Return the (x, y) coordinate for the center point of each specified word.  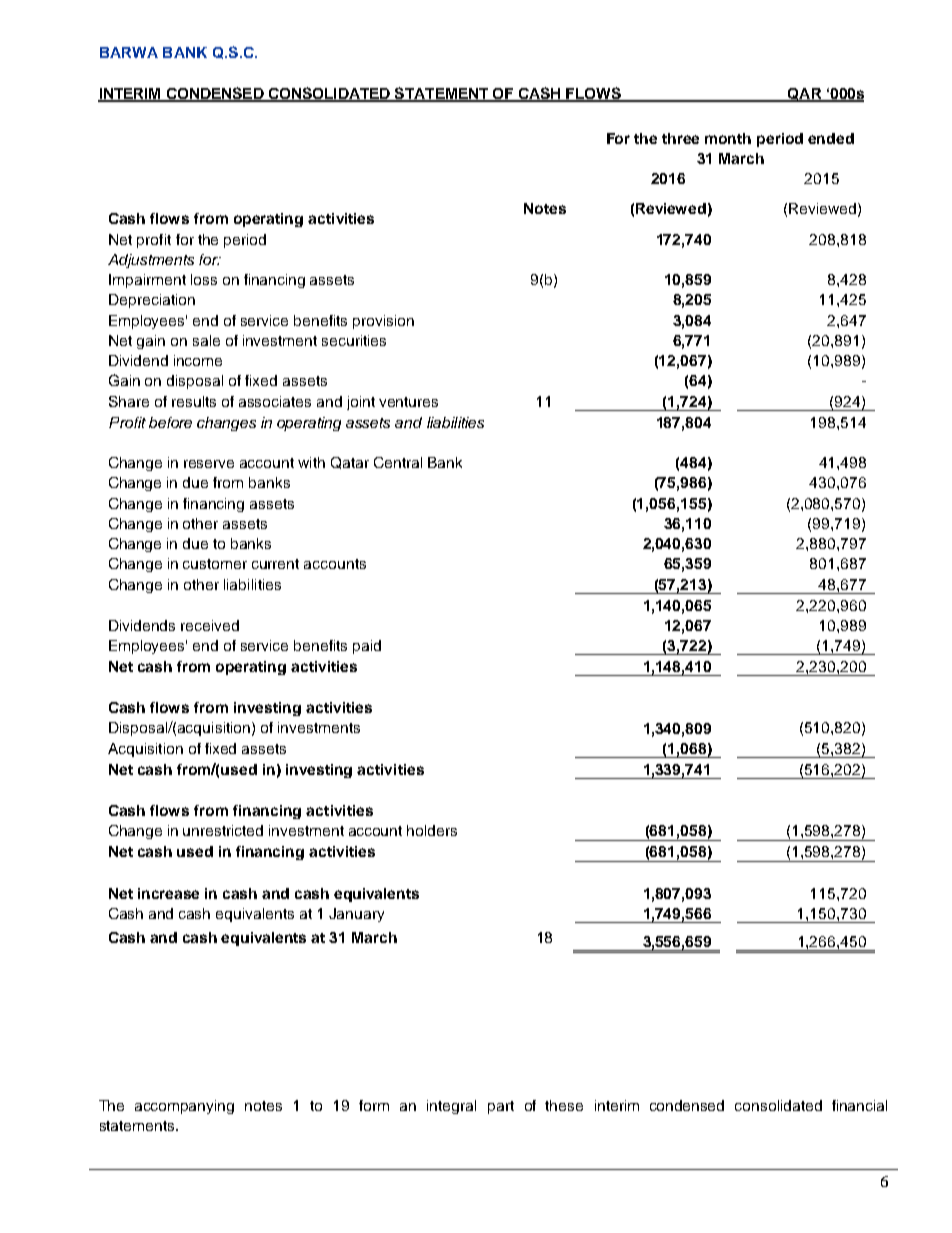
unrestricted (223, 830)
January (356, 915)
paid (367, 647)
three (680, 138)
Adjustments (151, 261)
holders (432, 830)
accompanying (184, 1107)
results (194, 401)
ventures (408, 402)
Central (398, 462)
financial (859, 1105)
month (728, 138)
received (210, 625)
